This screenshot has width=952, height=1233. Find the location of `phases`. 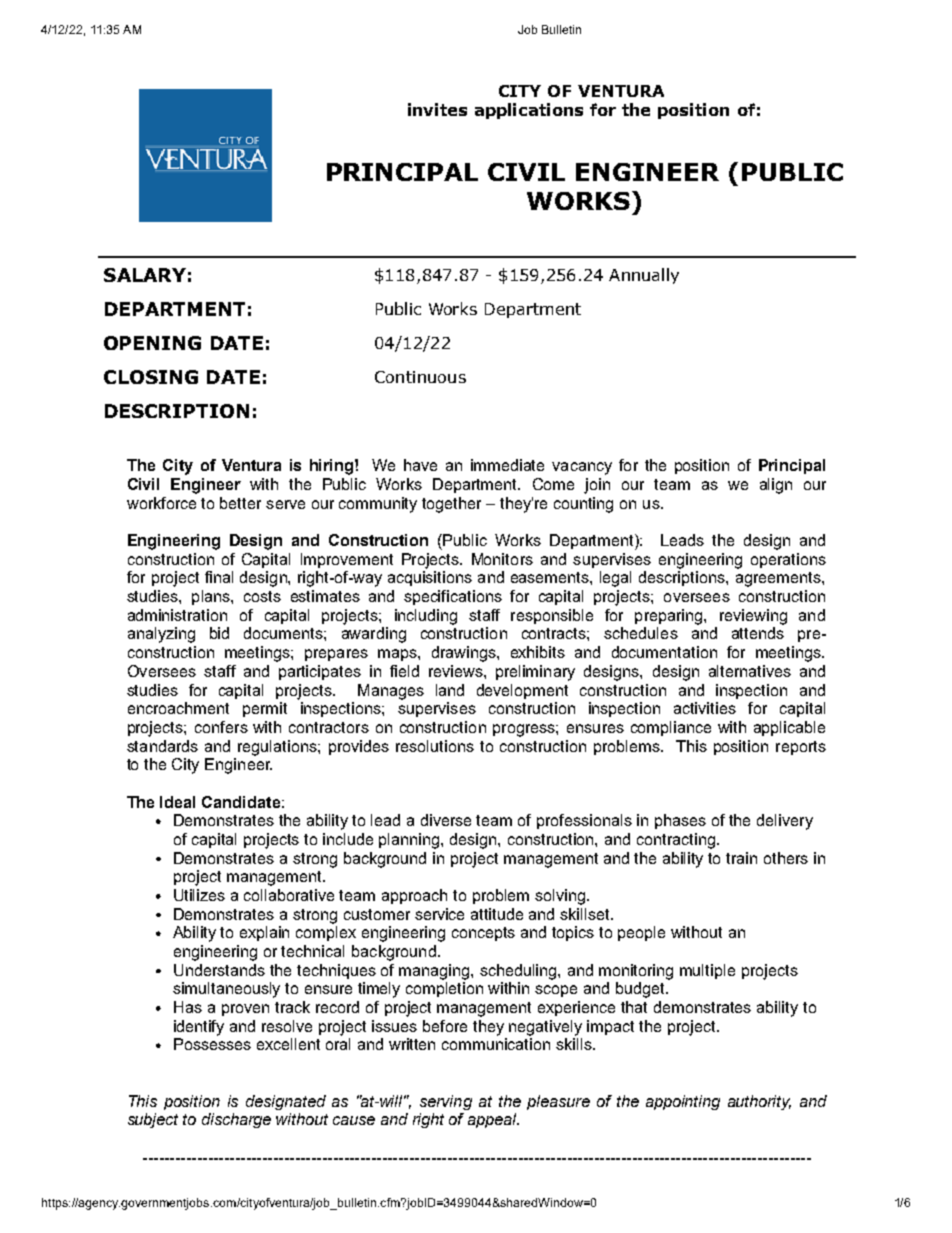

phases is located at coordinates (680, 821).
